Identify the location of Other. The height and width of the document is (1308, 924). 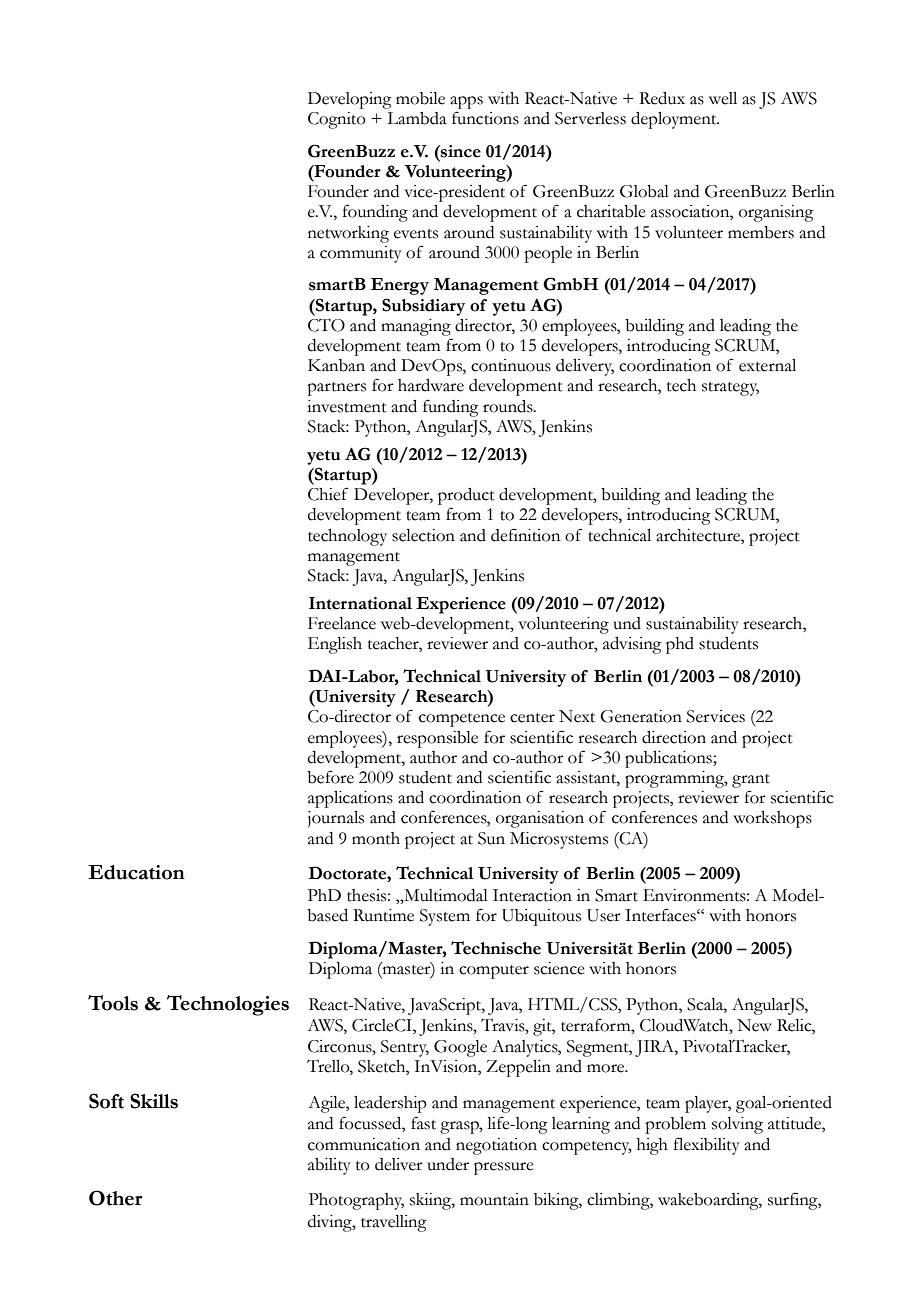
(115, 1198).
